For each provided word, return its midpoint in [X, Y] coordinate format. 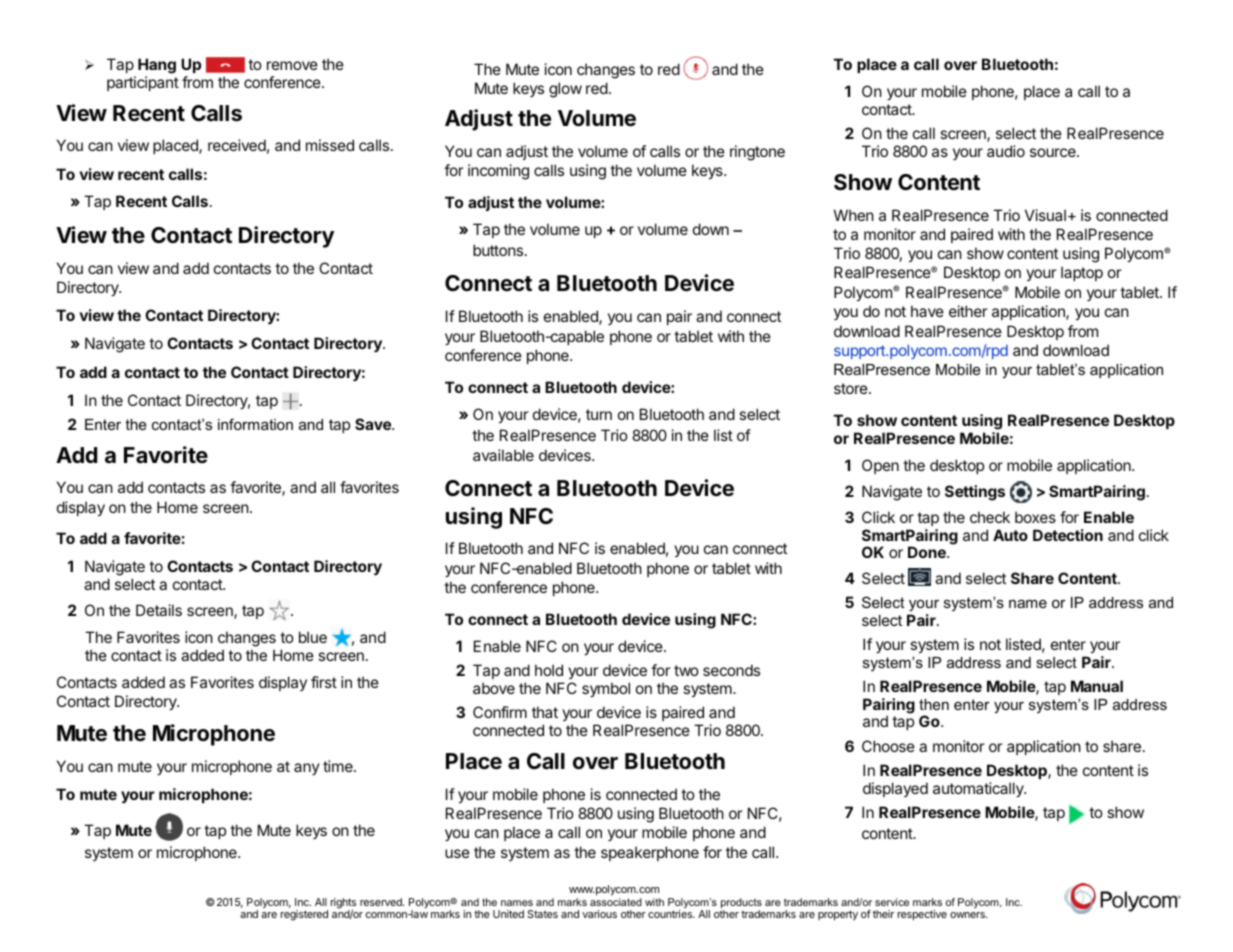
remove [292, 65]
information [255, 424]
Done [928, 552]
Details [159, 610]
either [968, 311]
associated [616, 902]
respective [922, 915]
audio [1006, 151]
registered [304, 915]
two [686, 670]
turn [599, 414]
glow [565, 90]
